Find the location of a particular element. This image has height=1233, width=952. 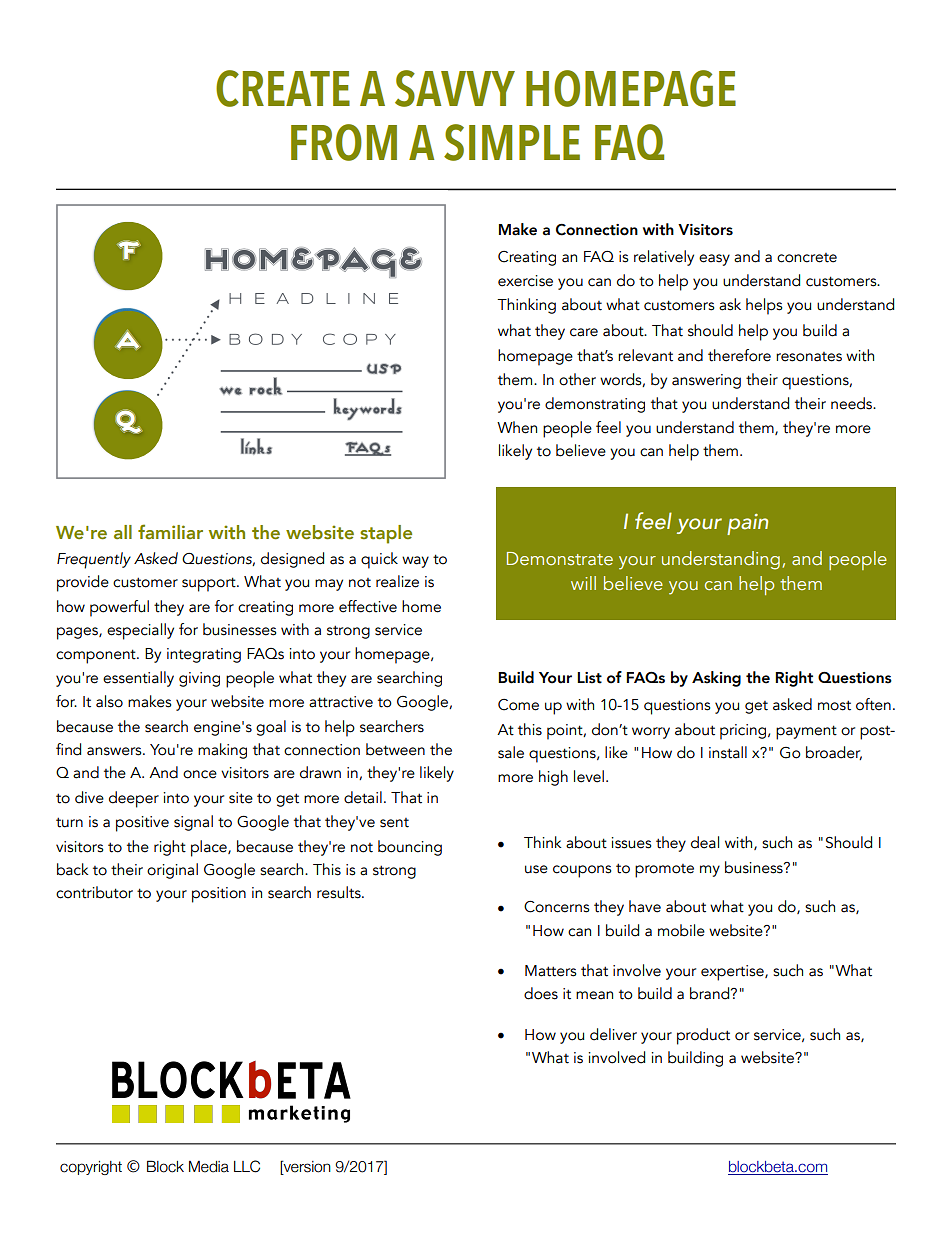

deliver is located at coordinates (613, 1034).
